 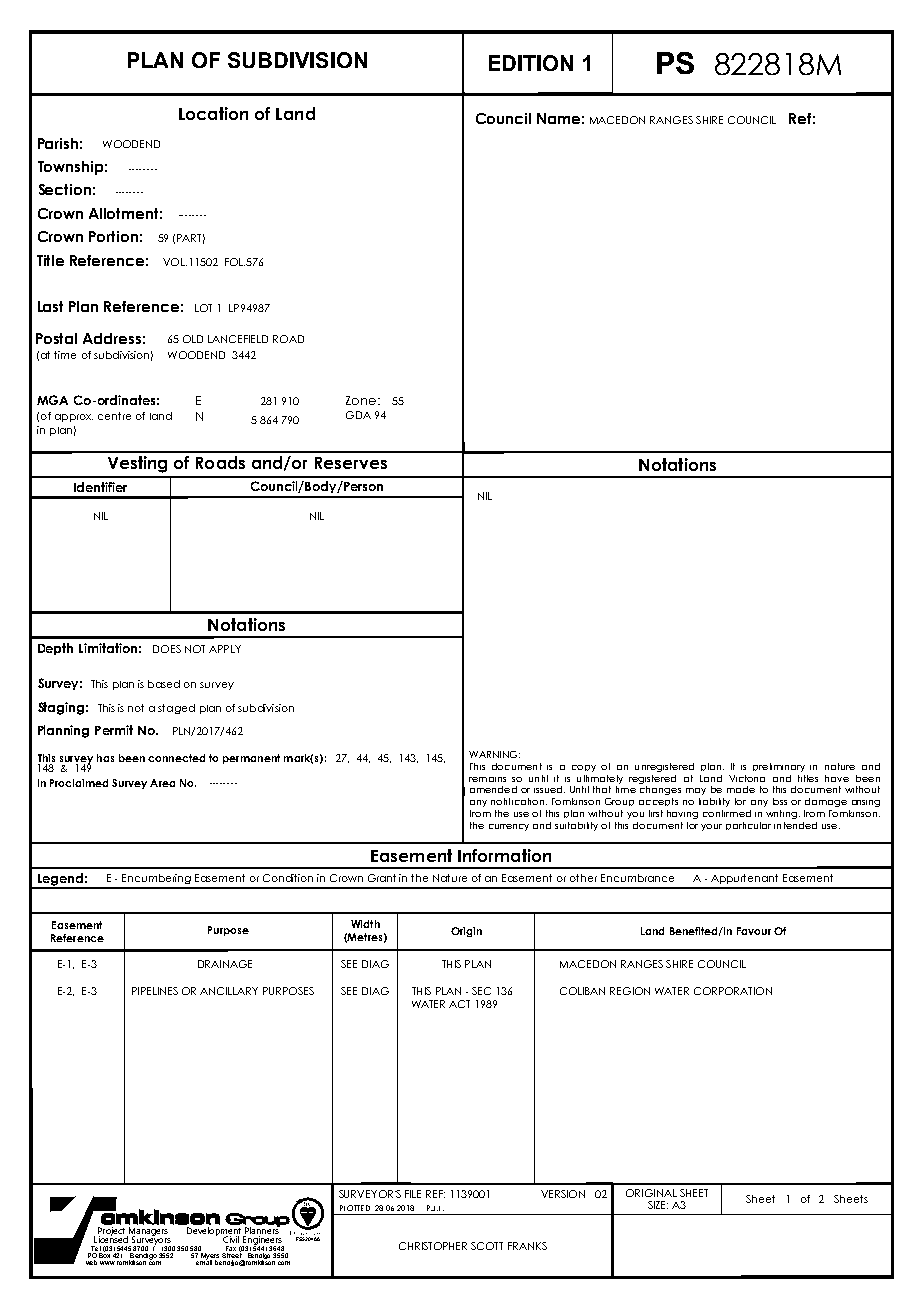 I want to click on VERSION, so click(x=563, y=1194).
